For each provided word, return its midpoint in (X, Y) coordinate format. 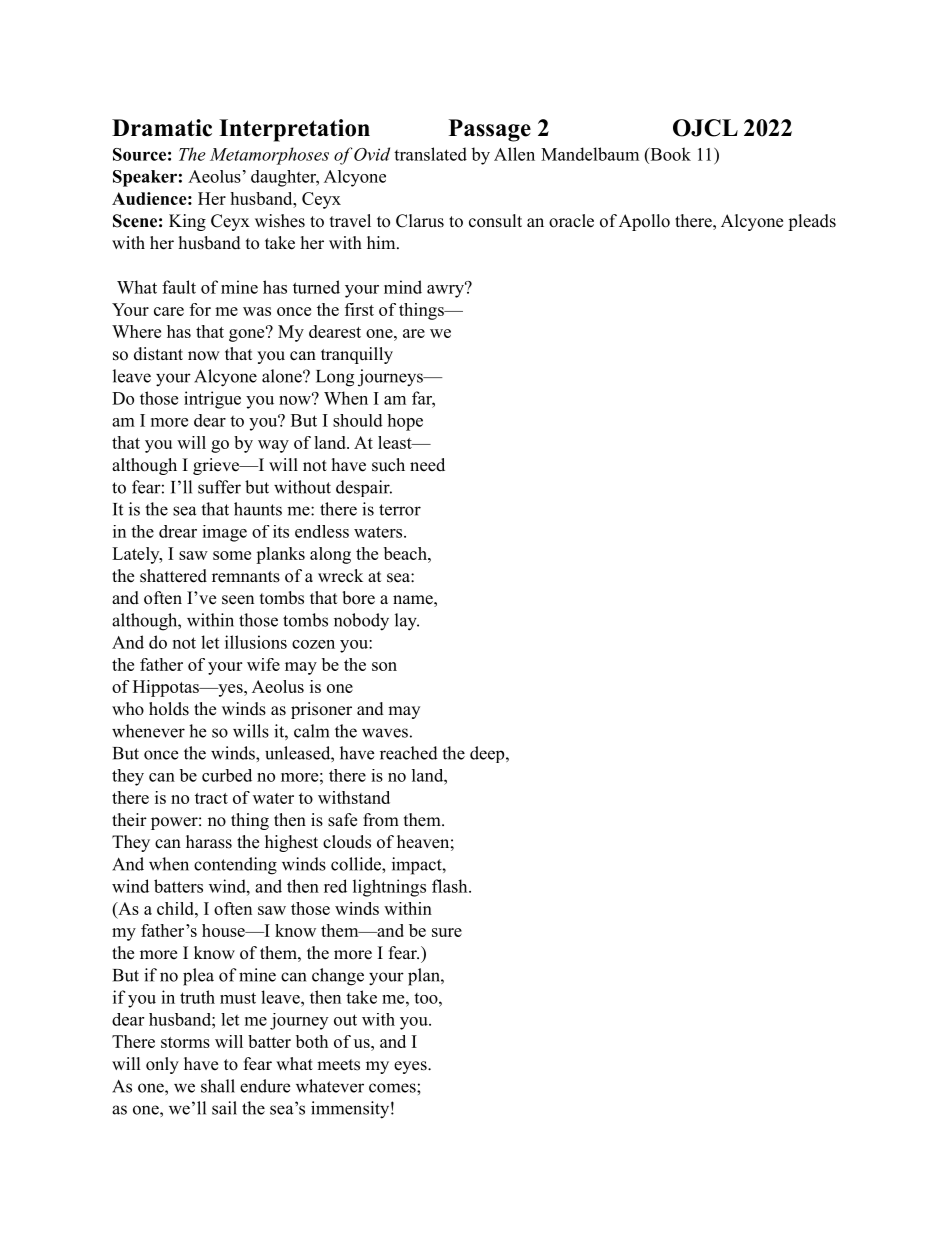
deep (487, 754)
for (200, 309)
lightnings (389, 888)
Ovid (372, 154)
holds (169, 709)
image (224, 533)
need (427, 465)
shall (218, 1086)
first (359, 309)
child (176, 908)
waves (385, 733)
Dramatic (162, 128)
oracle (571, 221)
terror (400, 510)
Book (669, 154)
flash (451, 886)
